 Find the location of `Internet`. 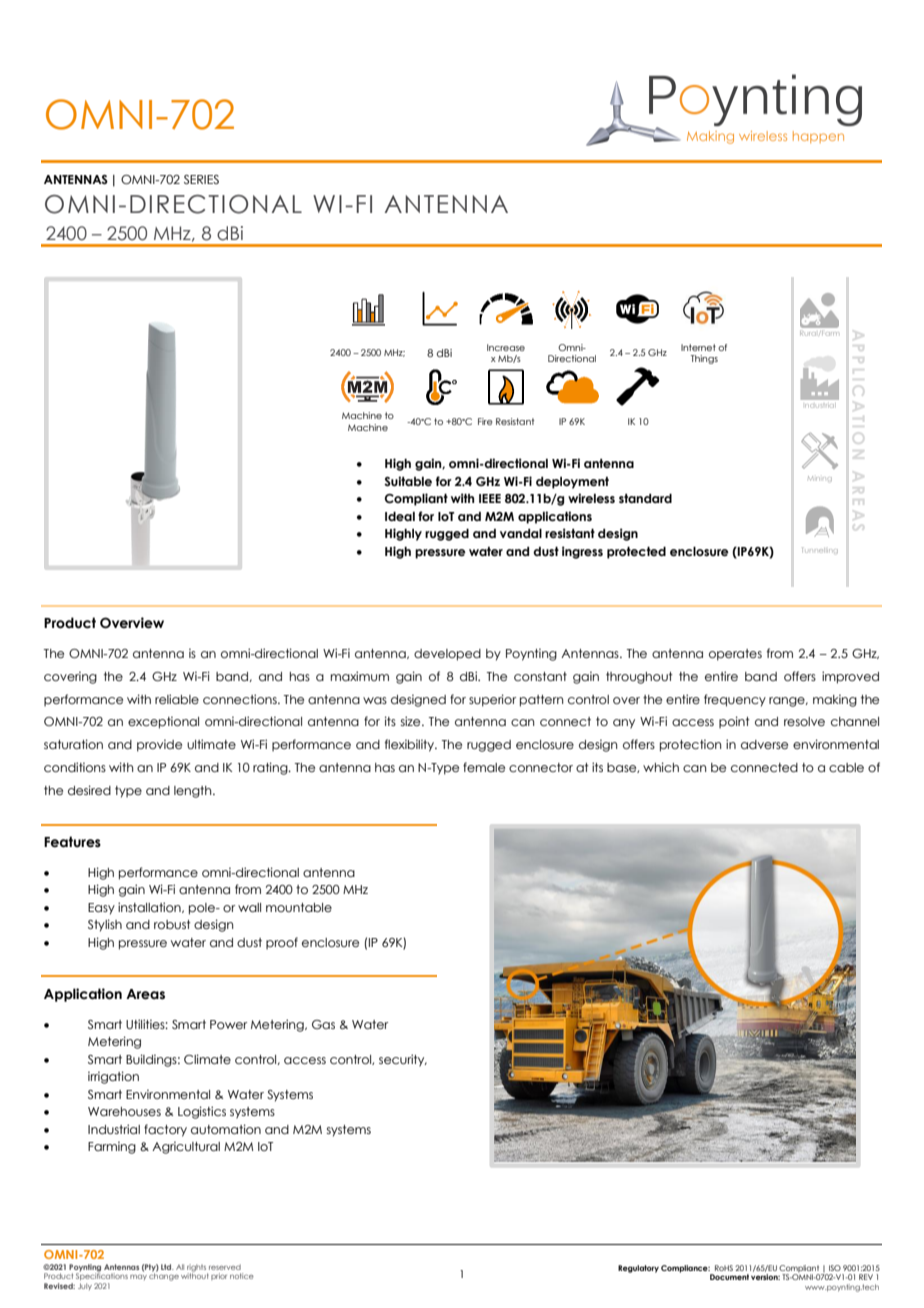

Internet is located at coordinates (698, 347).
